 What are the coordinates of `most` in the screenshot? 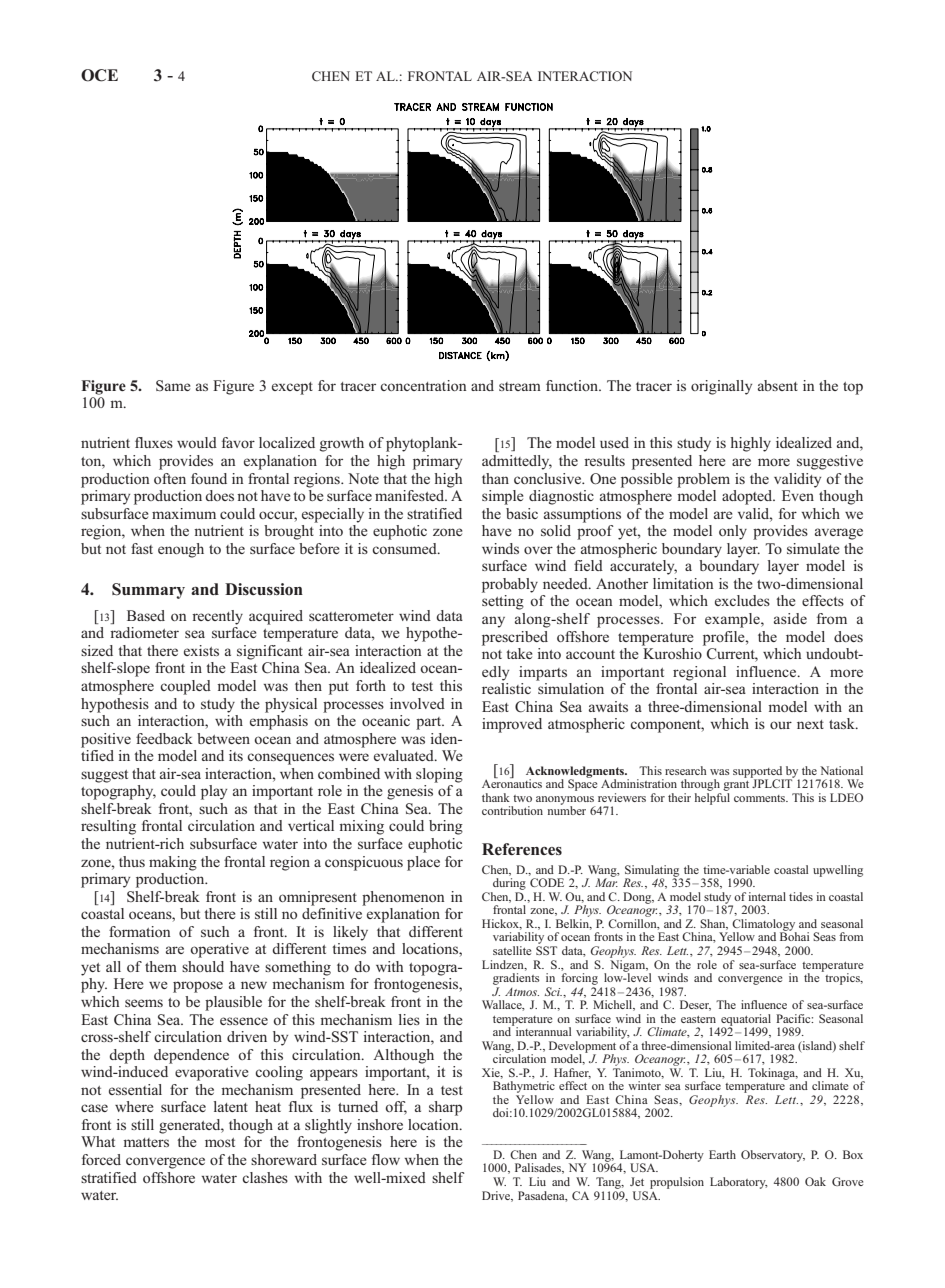 It's located at (220, 1142).
